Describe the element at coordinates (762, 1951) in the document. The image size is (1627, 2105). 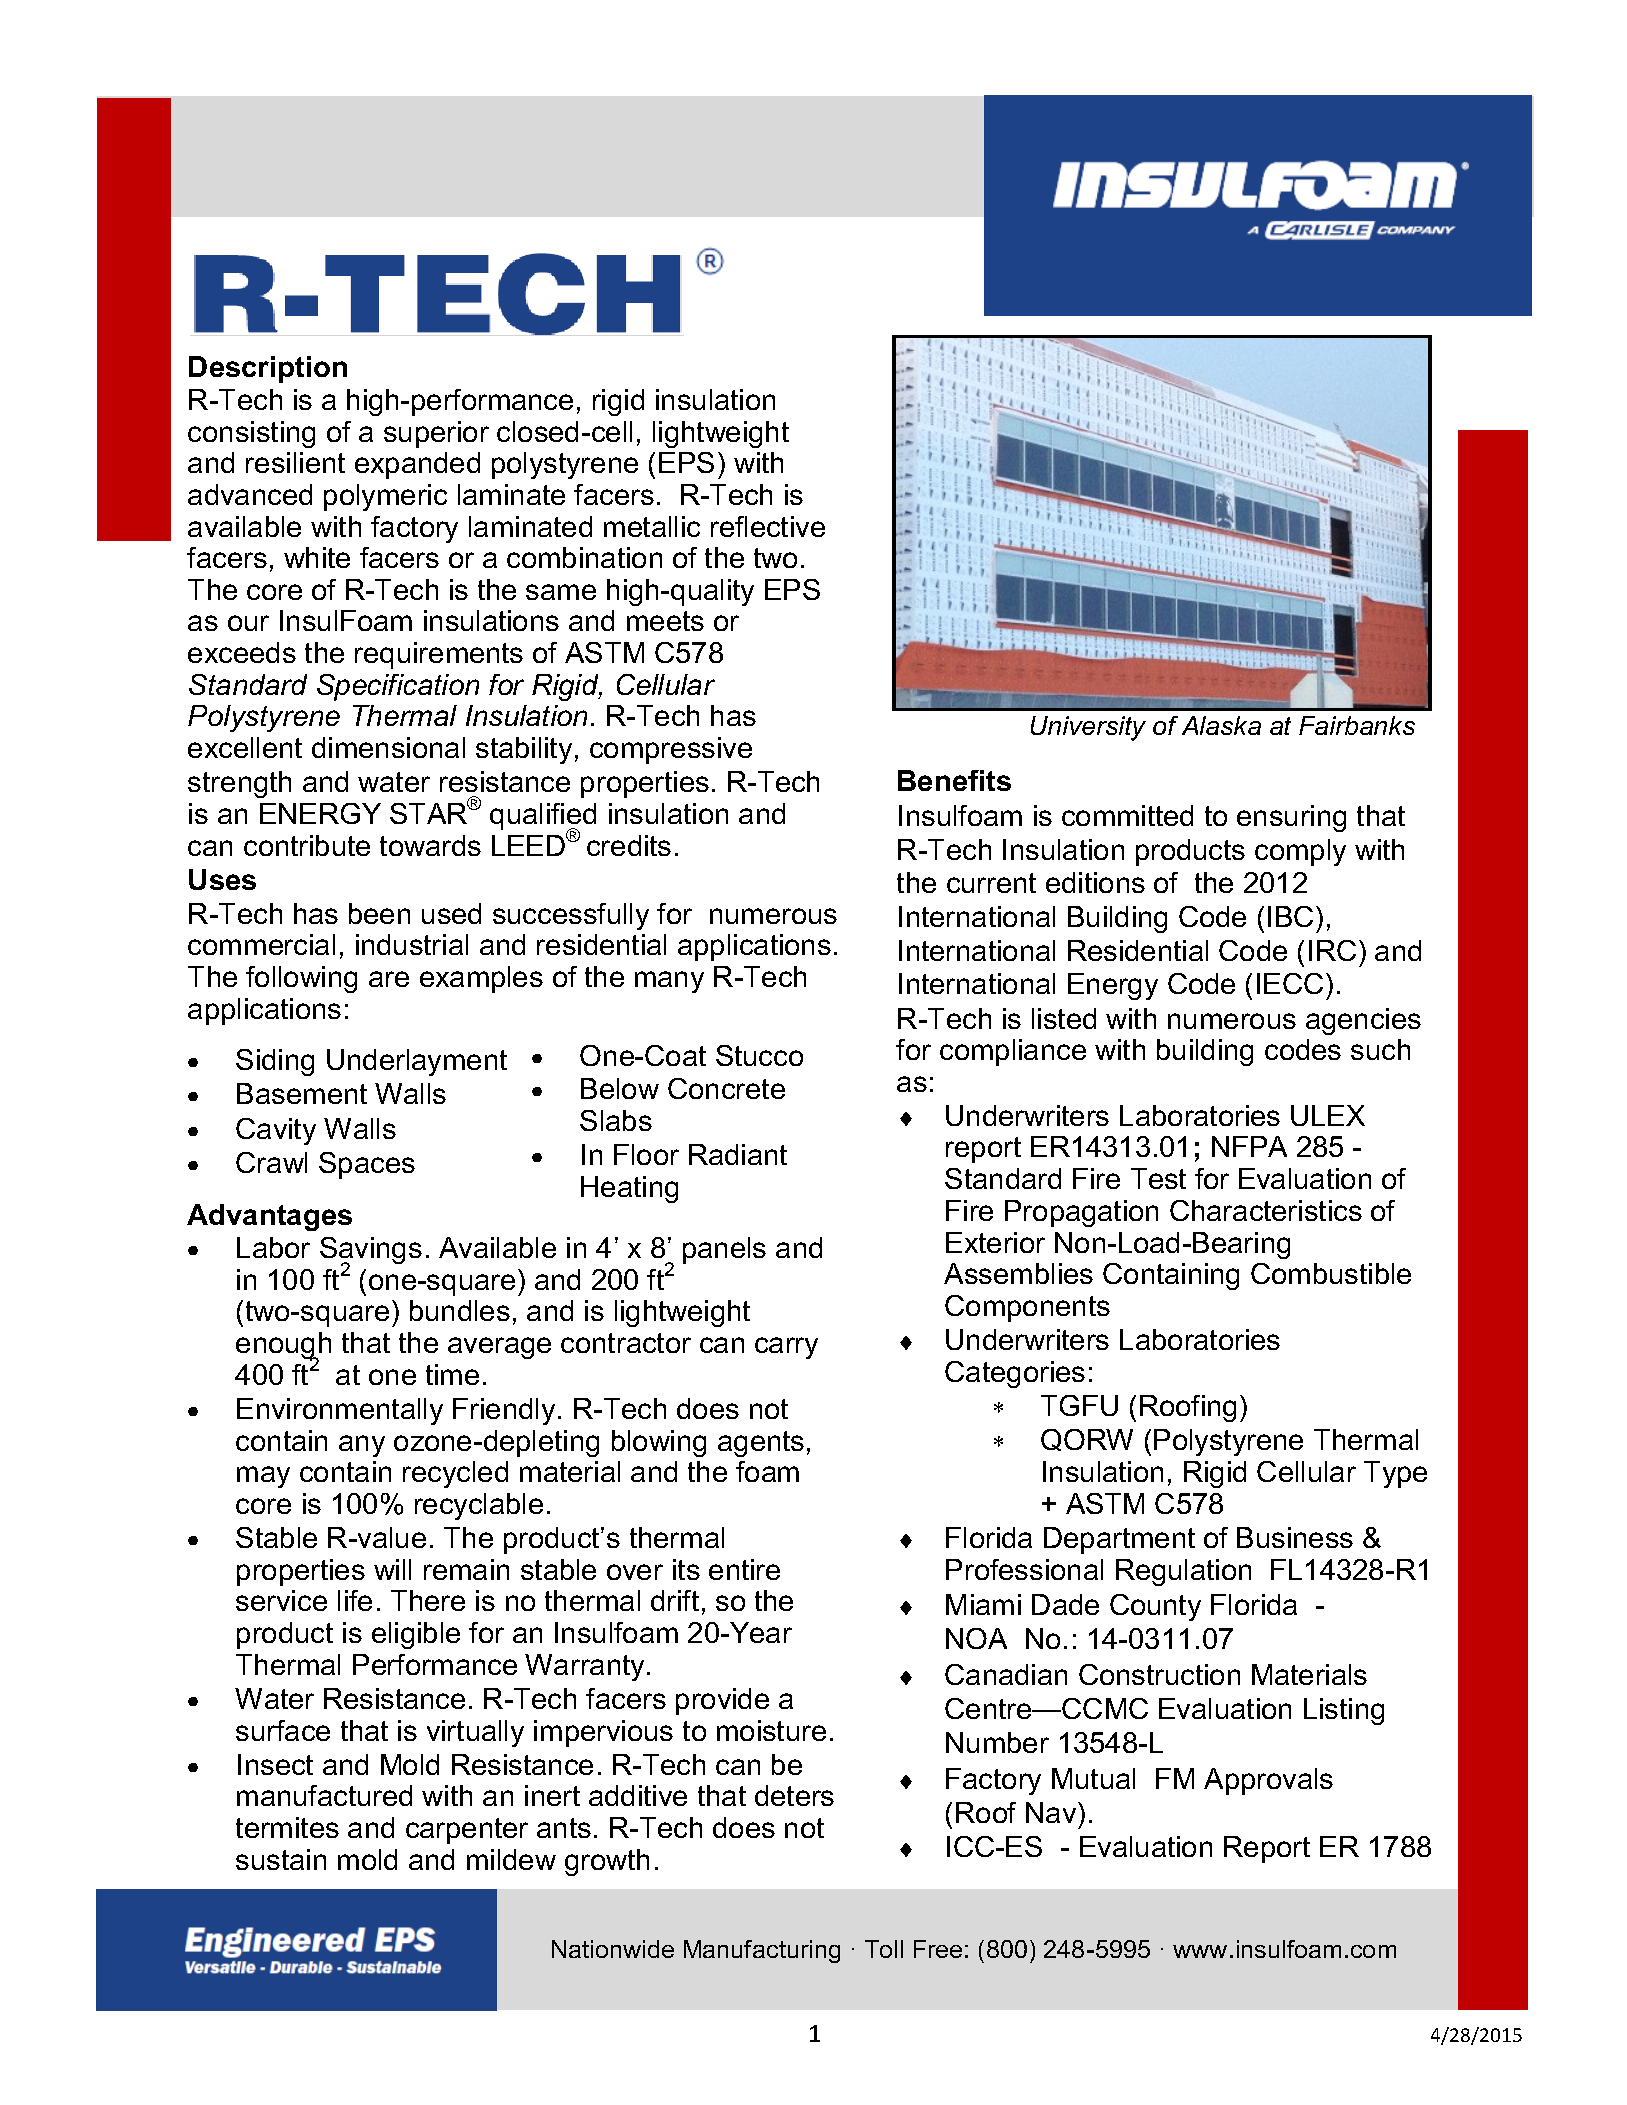
I see `Manufacturing` at that location.
